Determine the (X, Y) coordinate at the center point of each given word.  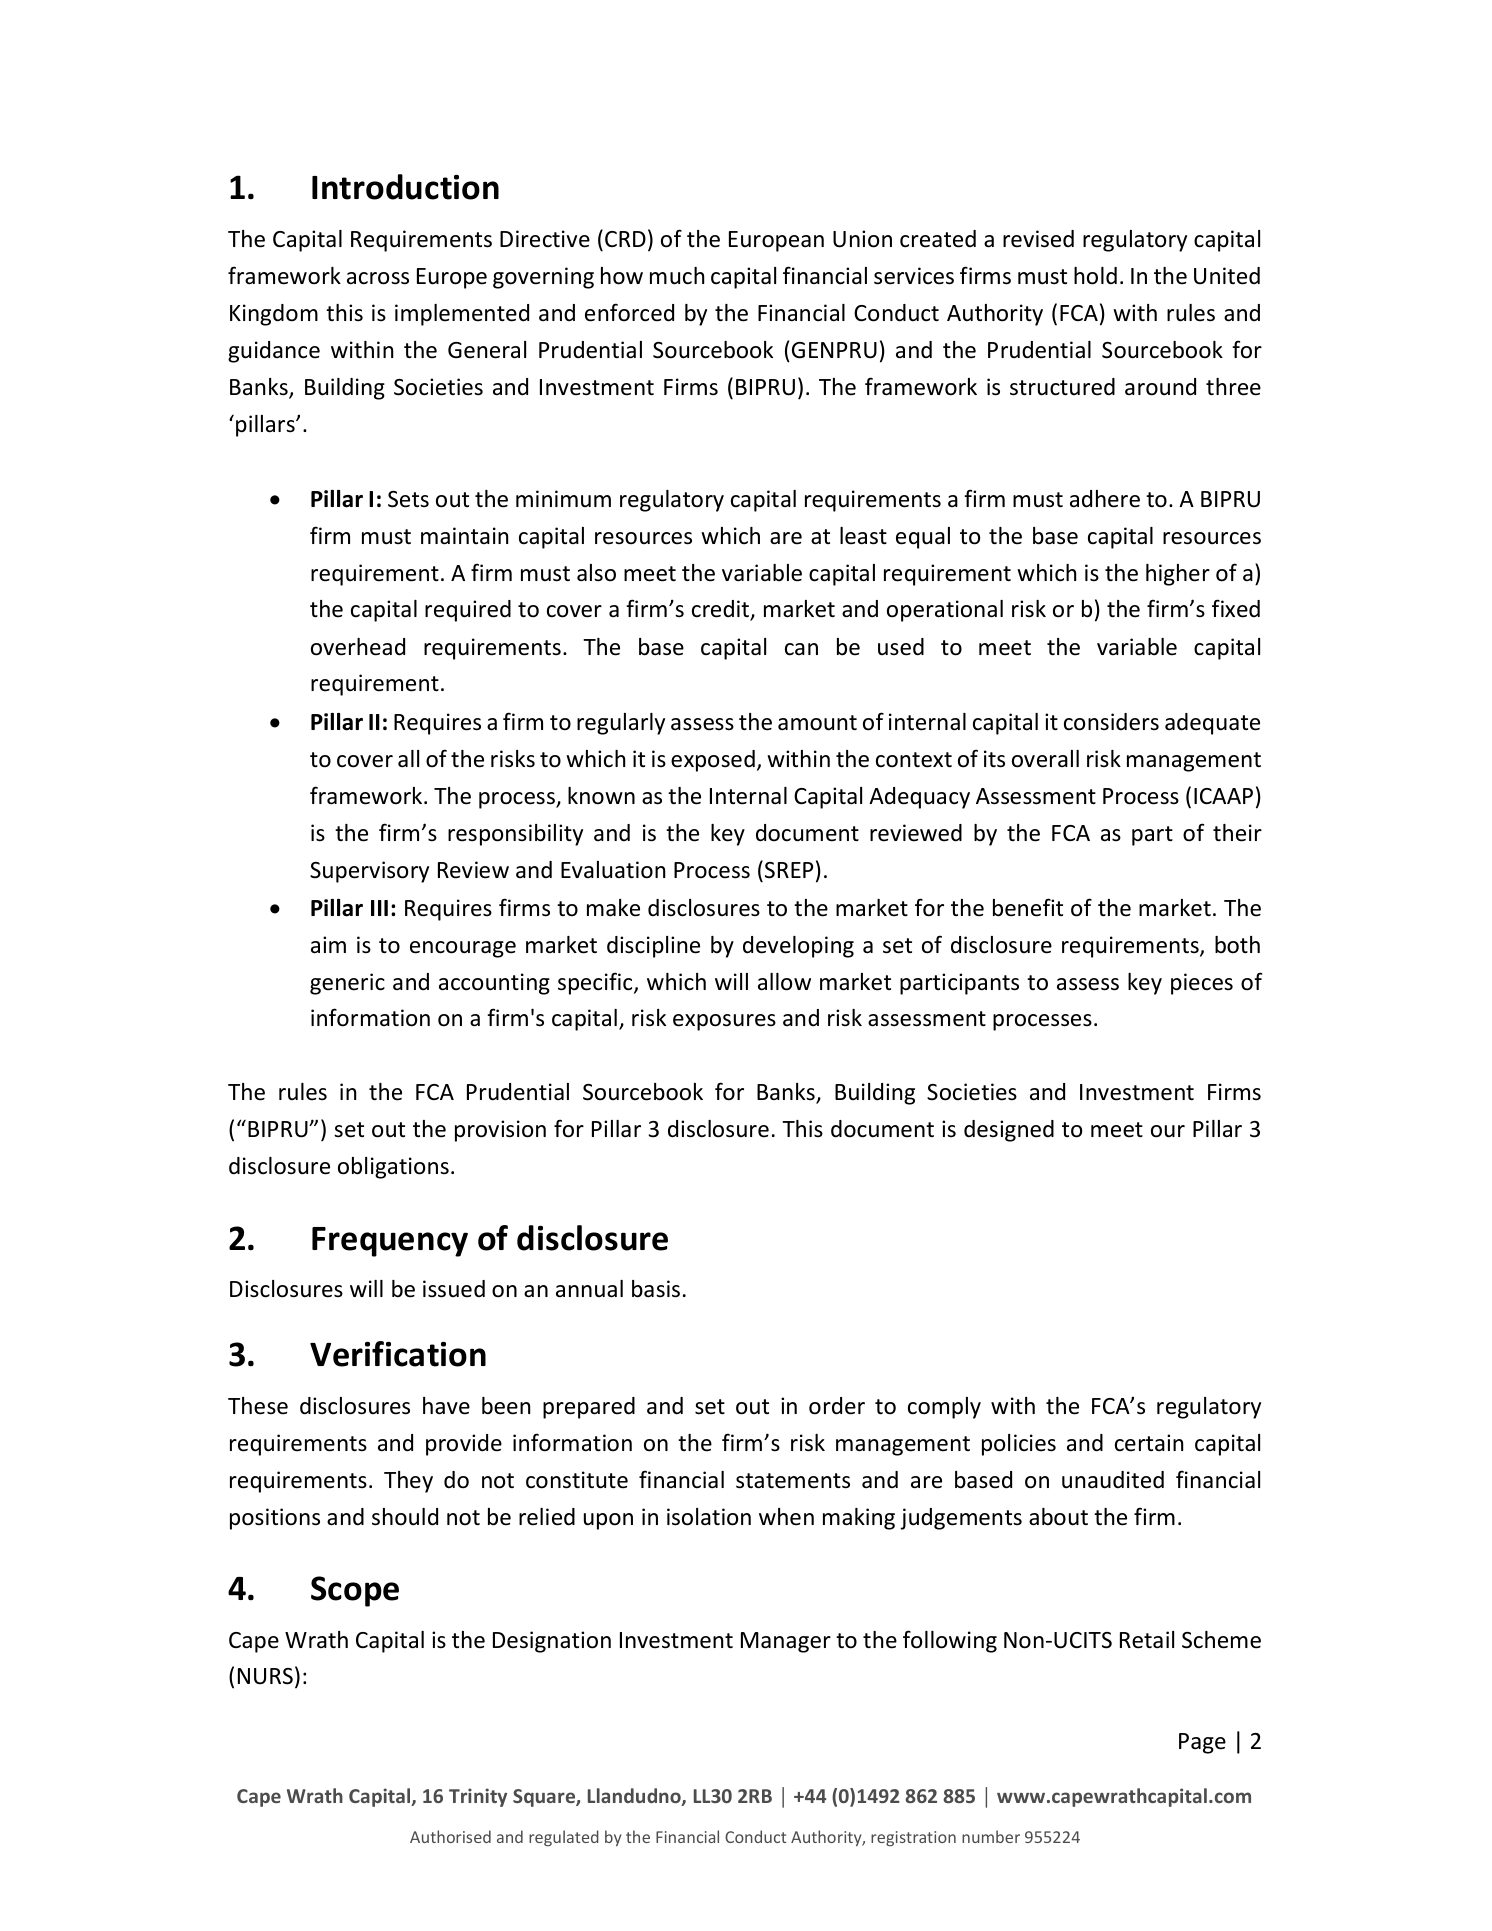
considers (1111, 722)
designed (1009, 1131)
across (378, 278)
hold (1095, 276)
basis (656, 1289)
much (677, 276)
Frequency (390, 1242)
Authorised (450, 1836)
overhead (358, 647)
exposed (713, 761)
